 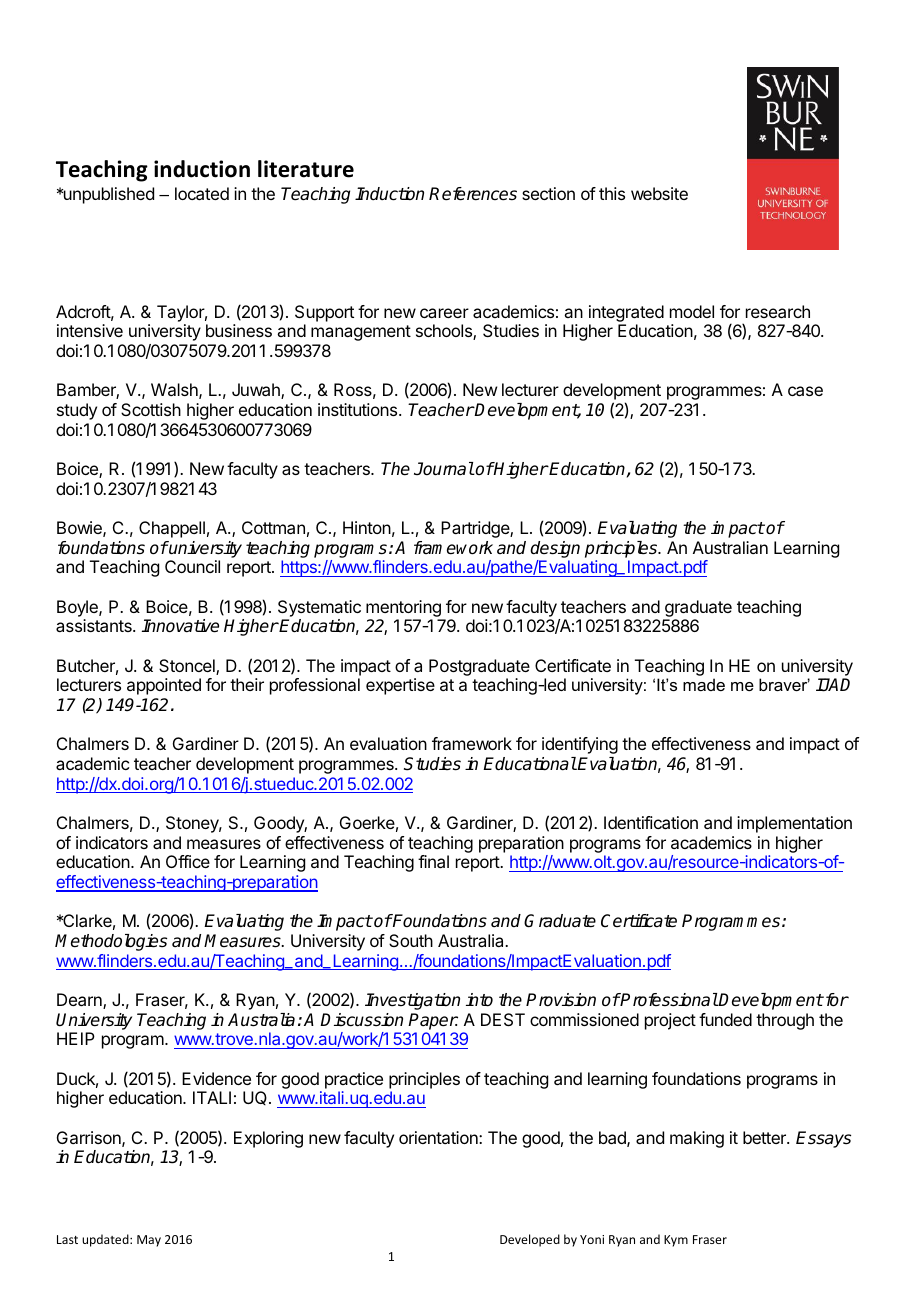 I want to click on expertise, so click(x=400, y=686).
